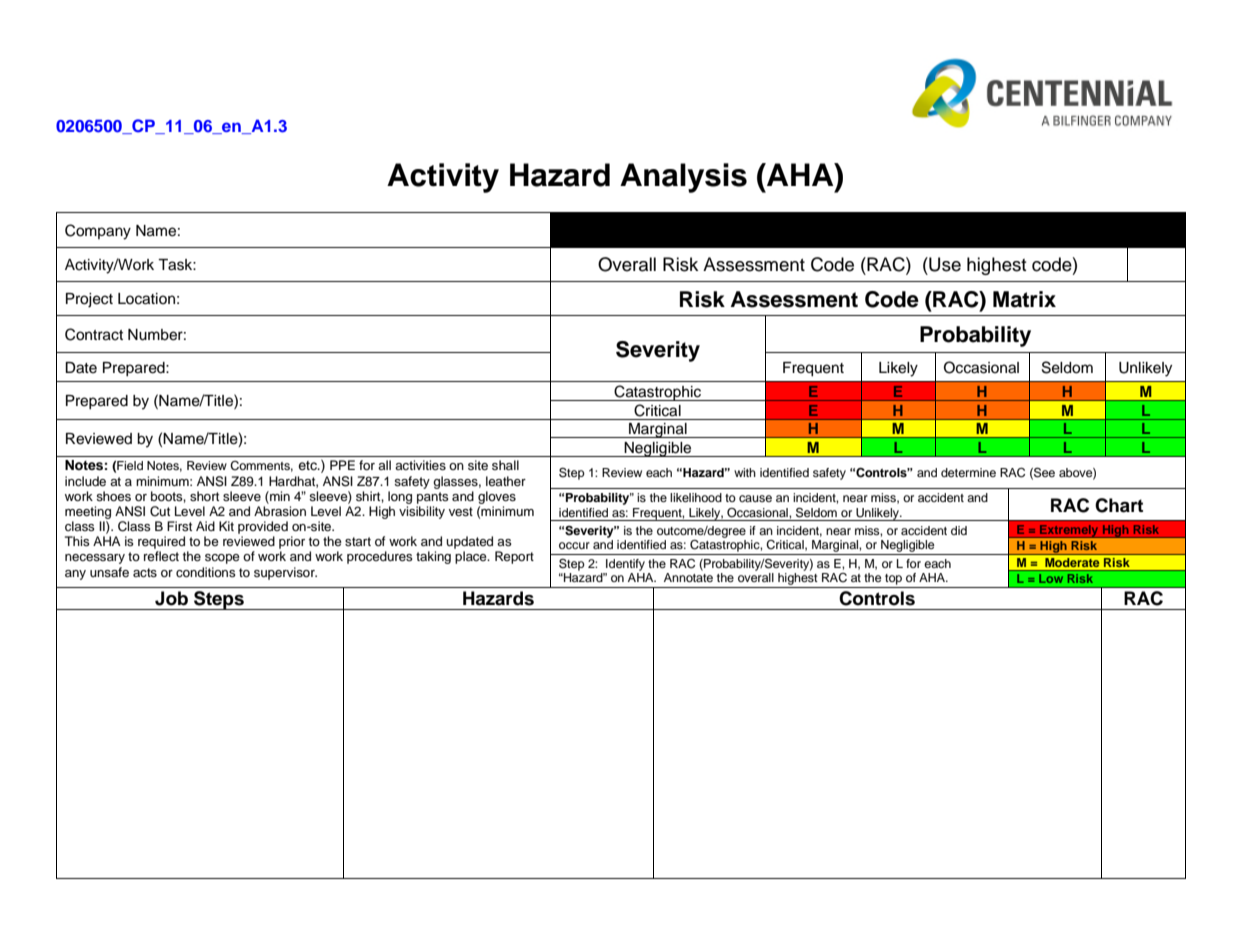 Image resolution: width=1233 pixels, height=952 pixels. I want to click on etc, so click(308, 465).
